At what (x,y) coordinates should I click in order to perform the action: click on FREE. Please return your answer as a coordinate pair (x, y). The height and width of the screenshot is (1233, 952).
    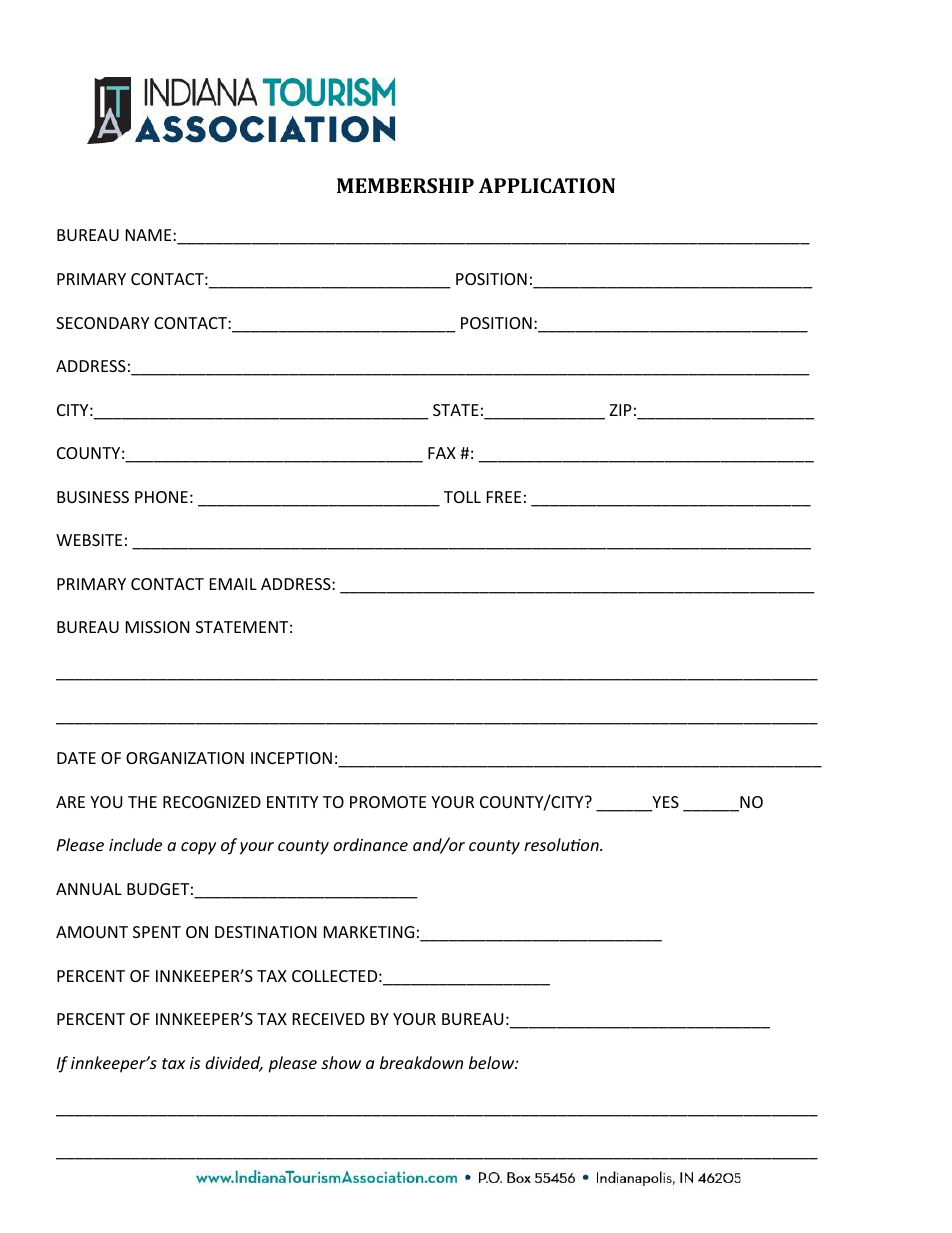
    Looking at the image, I should click on (504, 497).
